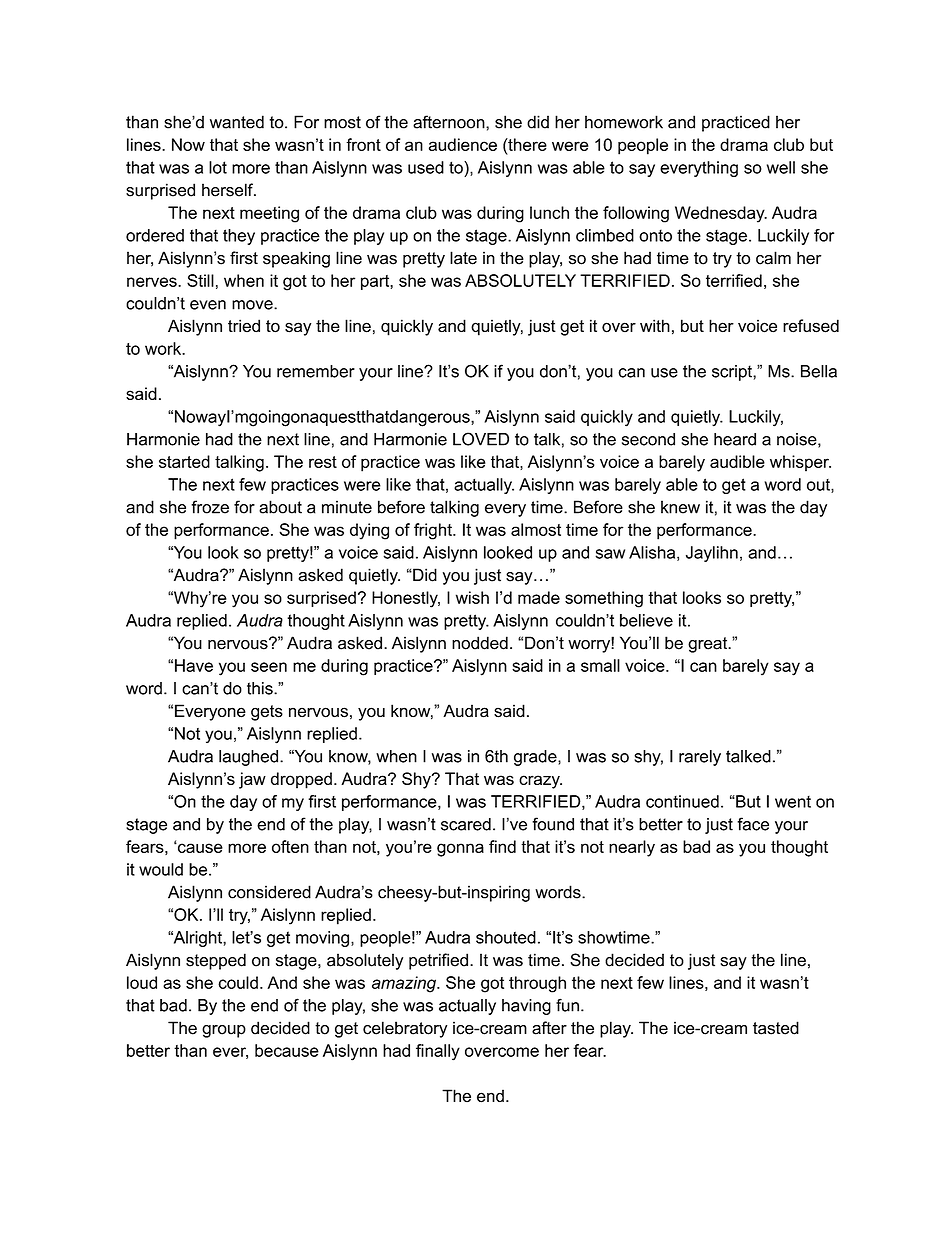 This screenshot has height=1233, width=952. What do you see at coordinates (466, 824) in the screenshot?
I see `scared` at bounding box center [466, 824].
